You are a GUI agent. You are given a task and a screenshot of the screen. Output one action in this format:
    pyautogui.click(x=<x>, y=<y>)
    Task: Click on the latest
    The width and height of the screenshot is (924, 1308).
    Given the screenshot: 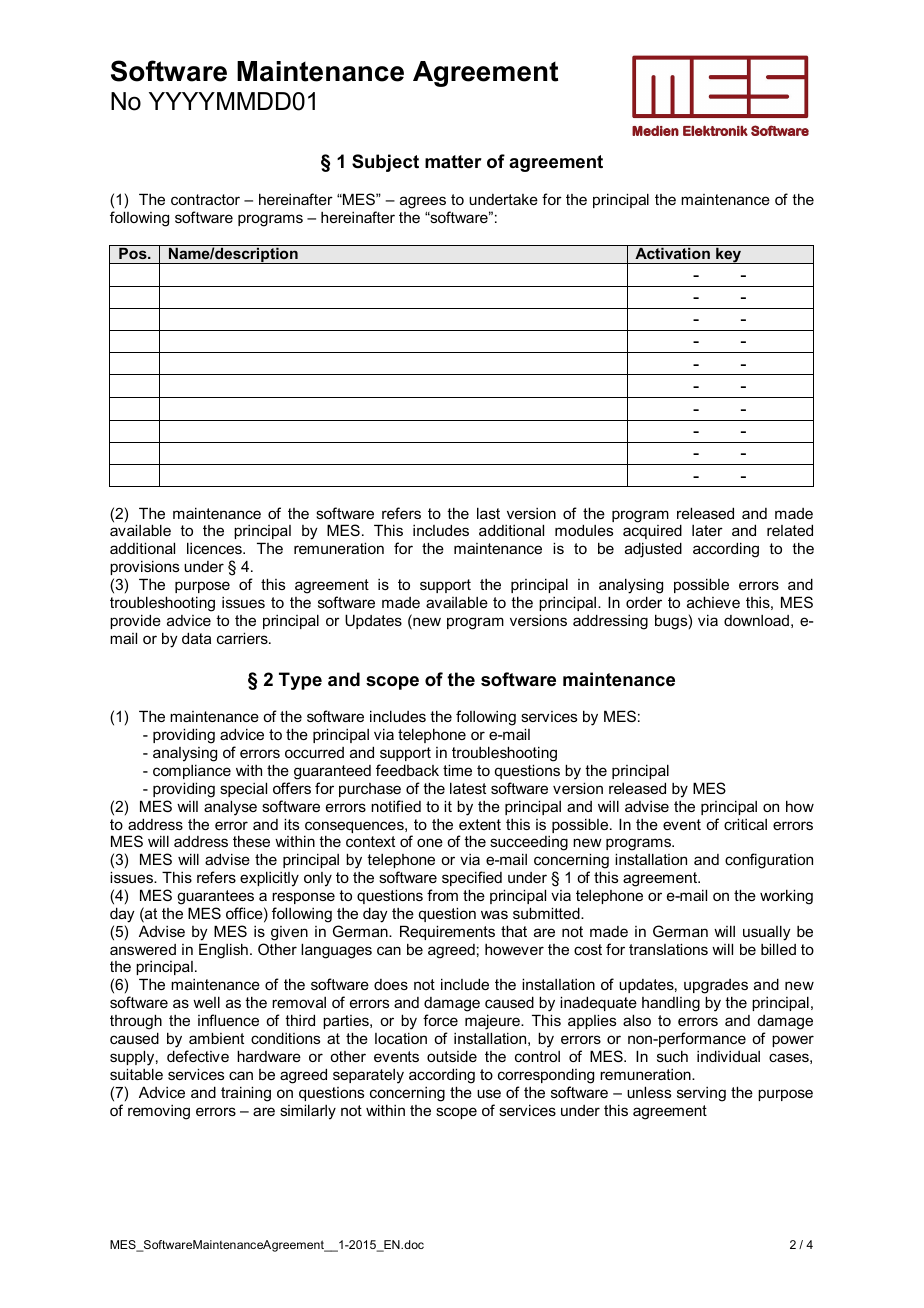 What is the action you would take?
    pyautogui.click(x=468, y=788)
